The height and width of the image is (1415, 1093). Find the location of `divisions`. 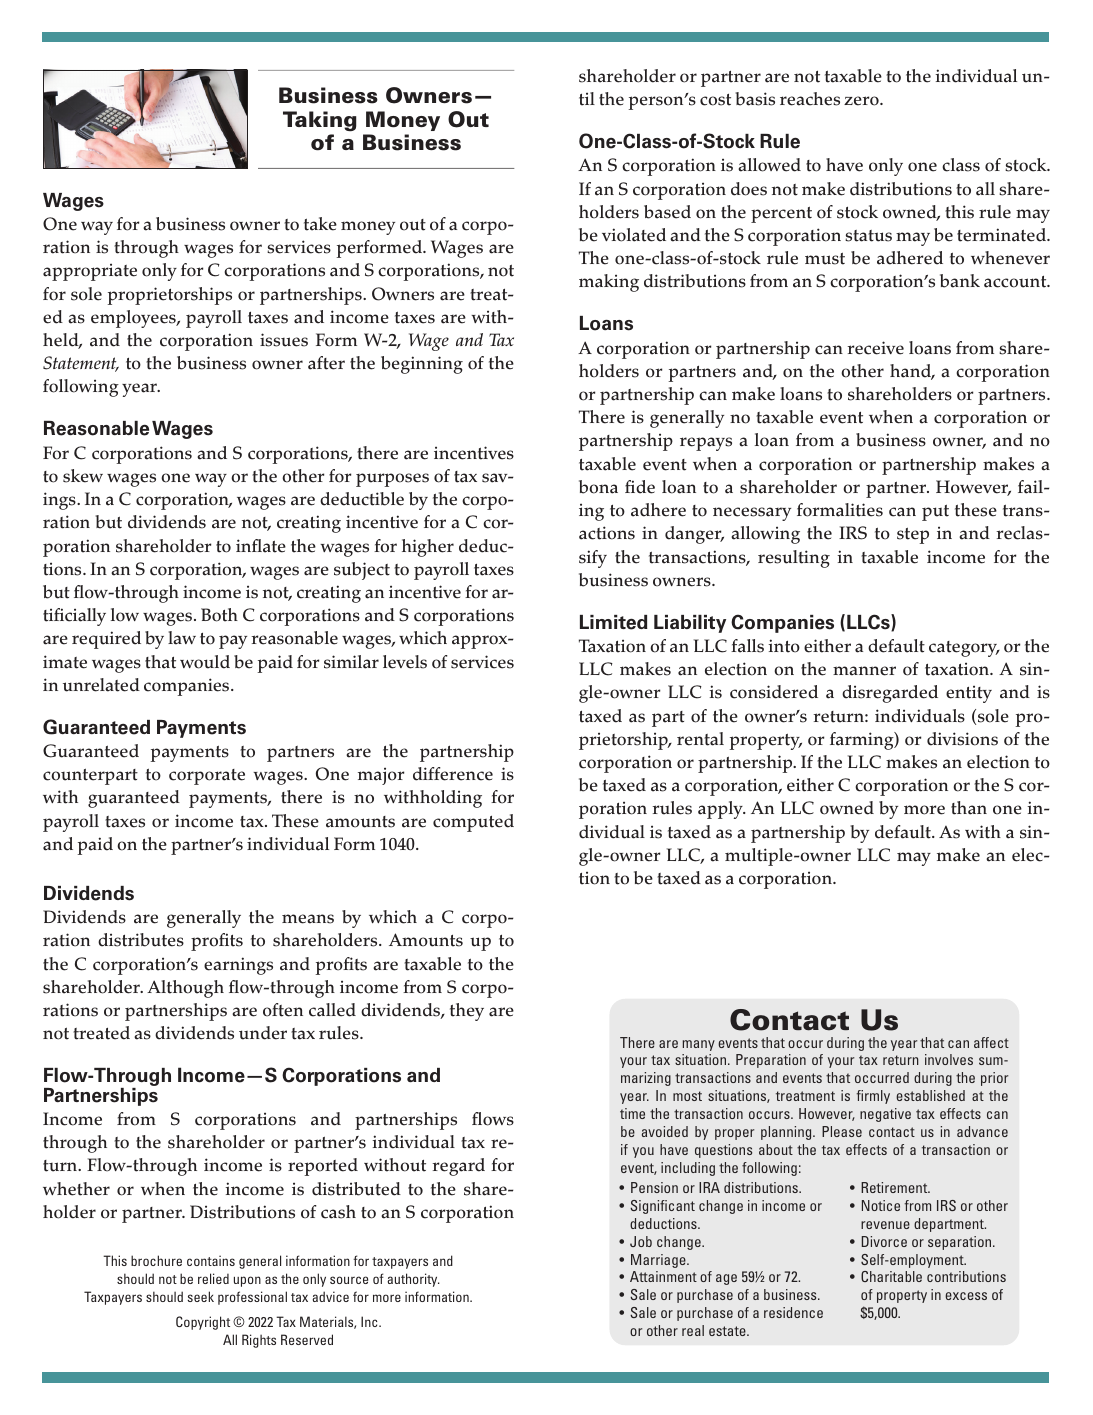

divisions is located at coordinates (962, 739).
